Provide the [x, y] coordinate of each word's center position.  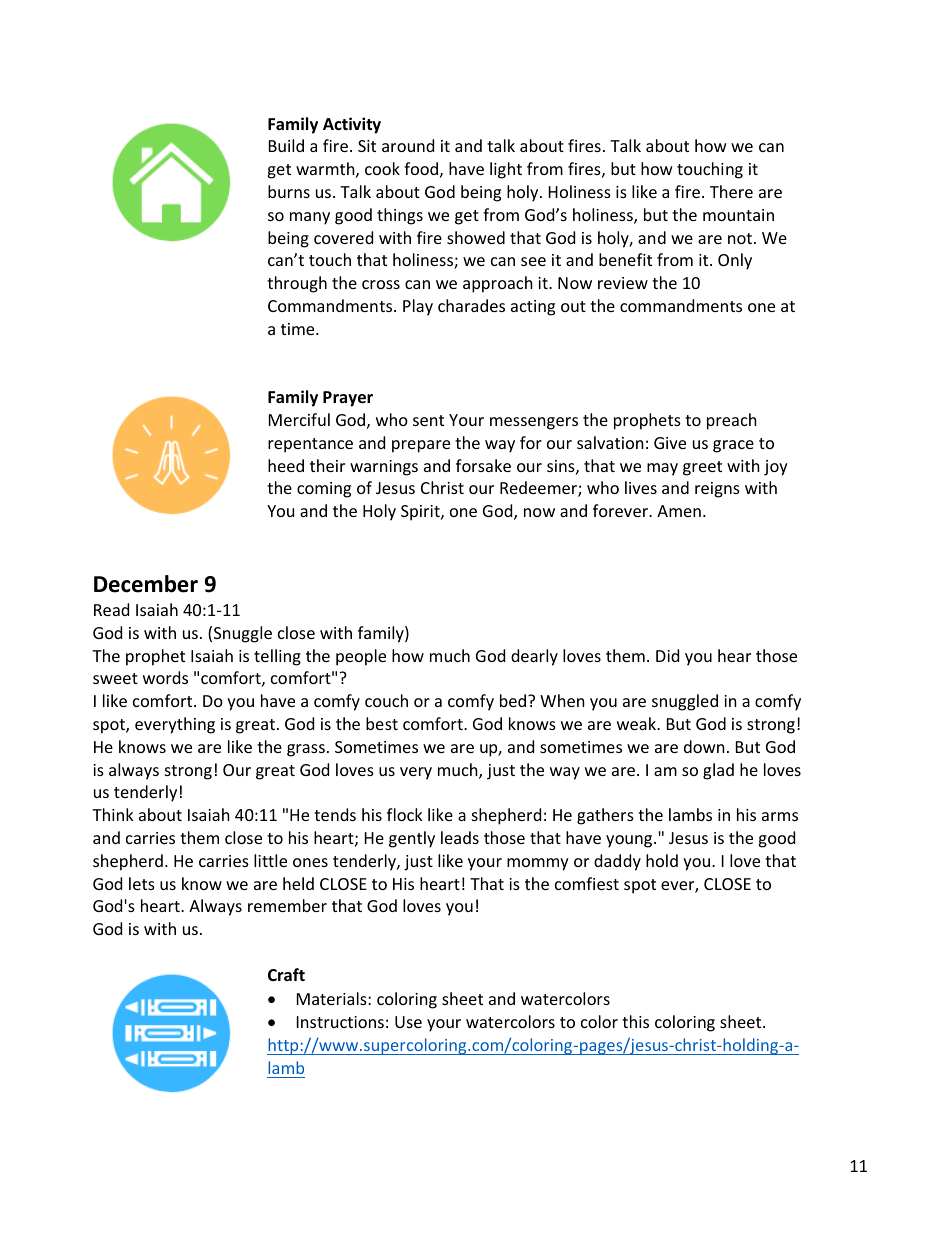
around [408, 145]
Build [286, 145]
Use [408, 1022]
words [165, 677]
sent [428, 420]
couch [386, 700]
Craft [286, 974]
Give [670, 443]
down [704, 746]
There [731, 191]
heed [286, 465]
